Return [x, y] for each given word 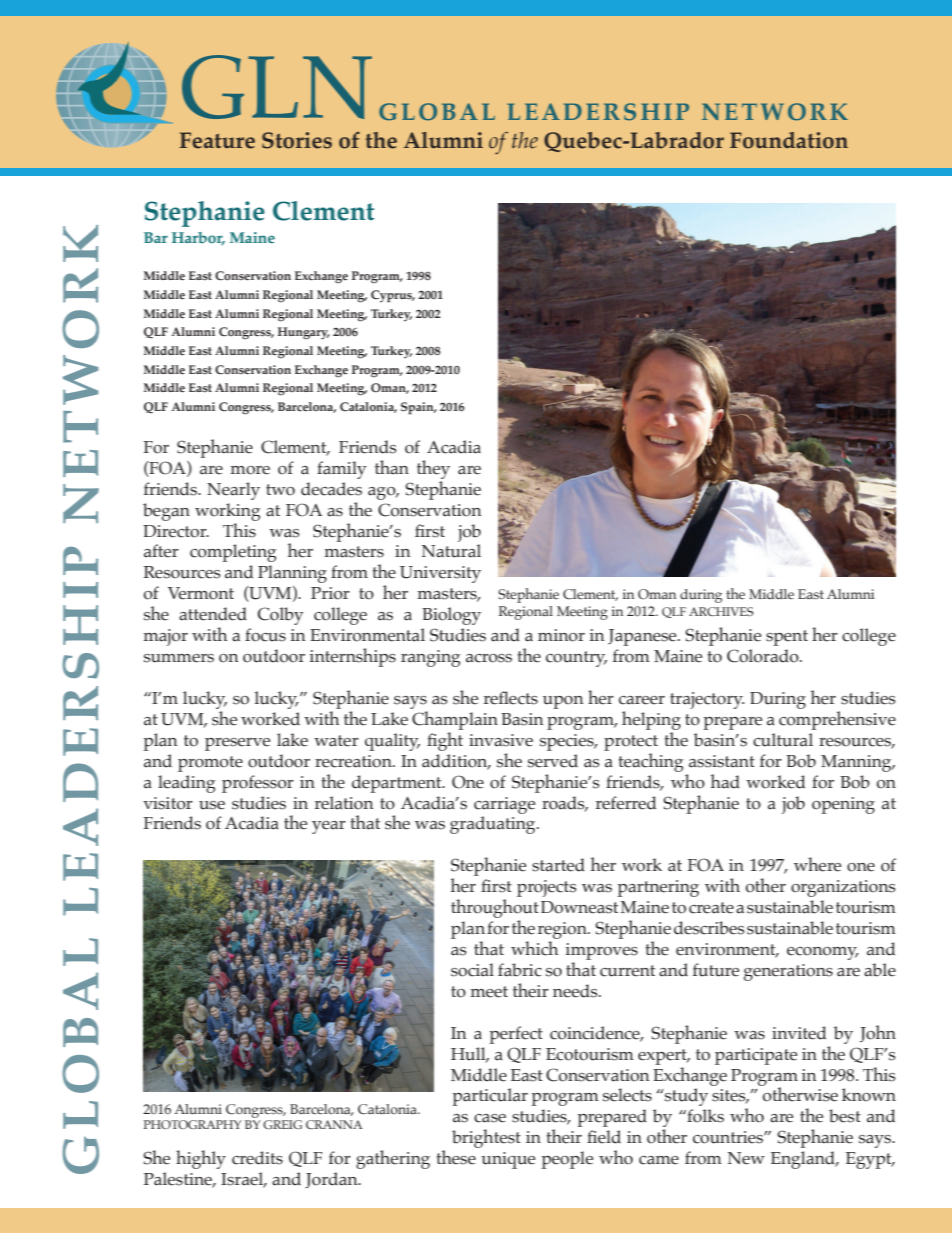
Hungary [304, 333]
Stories [297, 140]
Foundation [789, 140]
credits [257, 1158]
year [329, 827]
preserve [237, 744]
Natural [451, 551]
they [433, 469]
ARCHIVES [721, 611]
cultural [783, 740]
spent [787, 638]
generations [788, 972]
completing [233, 553]
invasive [501, 740]
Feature [217, 140]
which [534, 948]
